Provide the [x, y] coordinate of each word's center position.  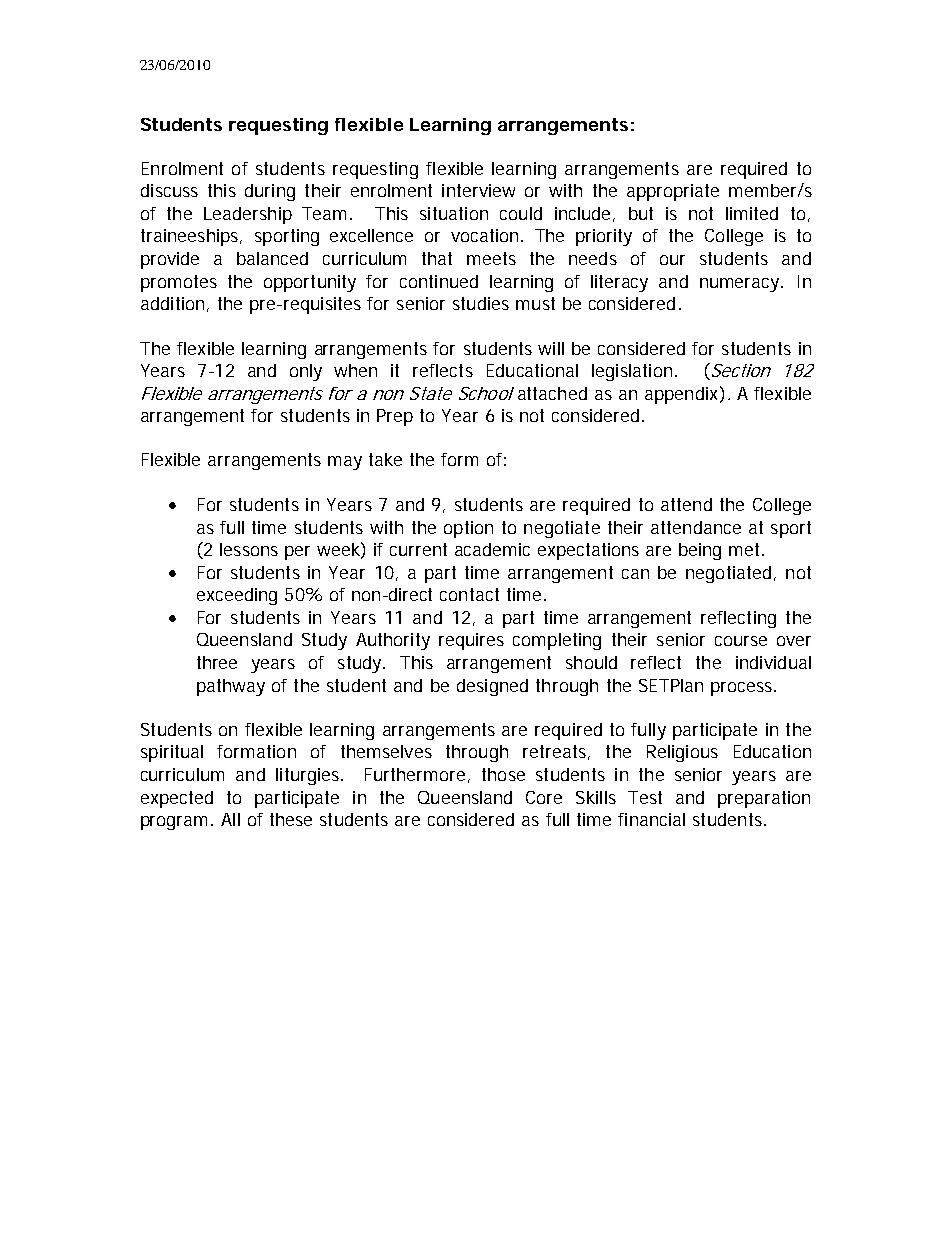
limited [752, 213]
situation [454, 213]
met [746, 549]
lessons [249, 549]
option [468, 529]
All [230, 819]
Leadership [248, 215]
